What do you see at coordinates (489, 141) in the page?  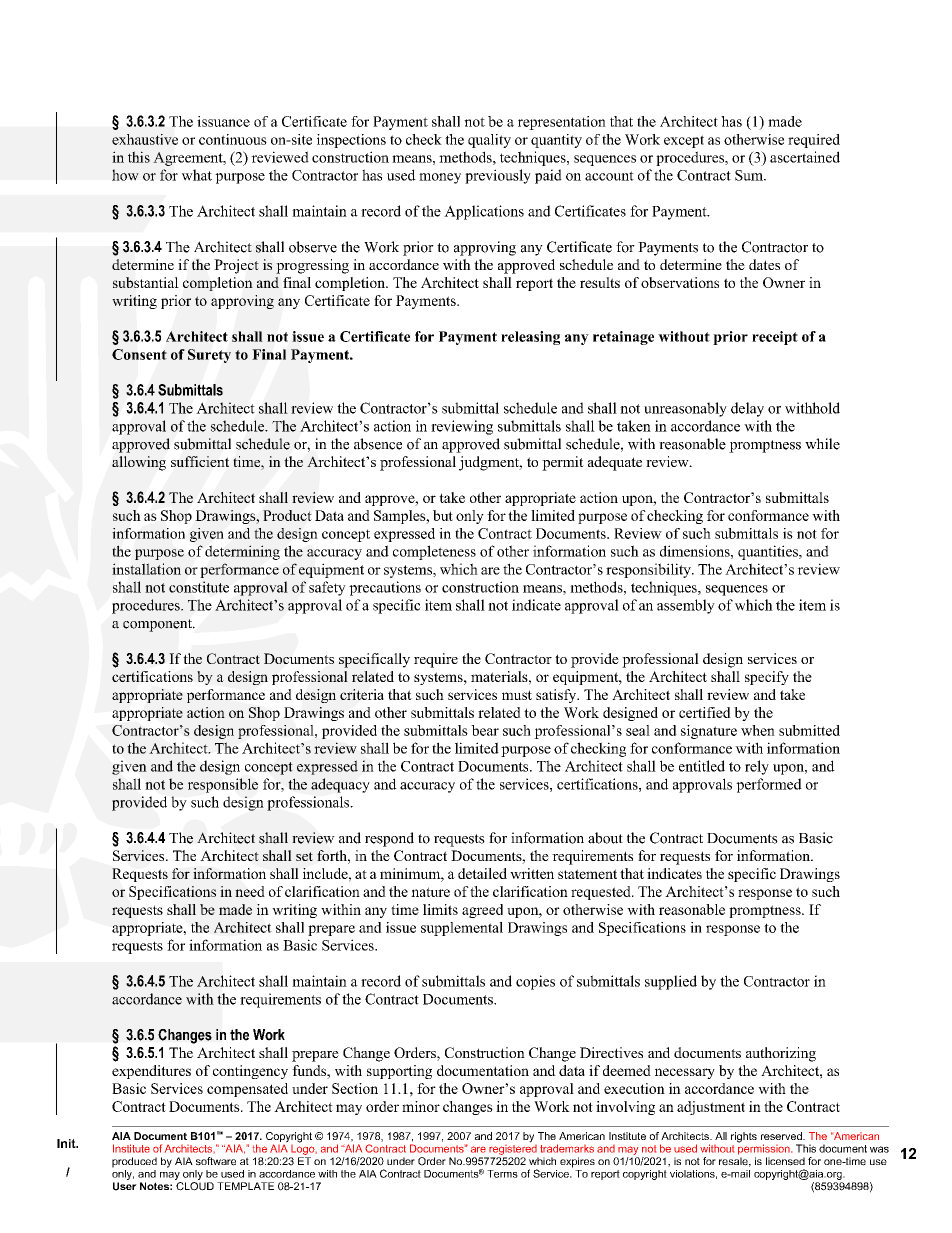 I see `quality` at bounding box center [489, 141].
